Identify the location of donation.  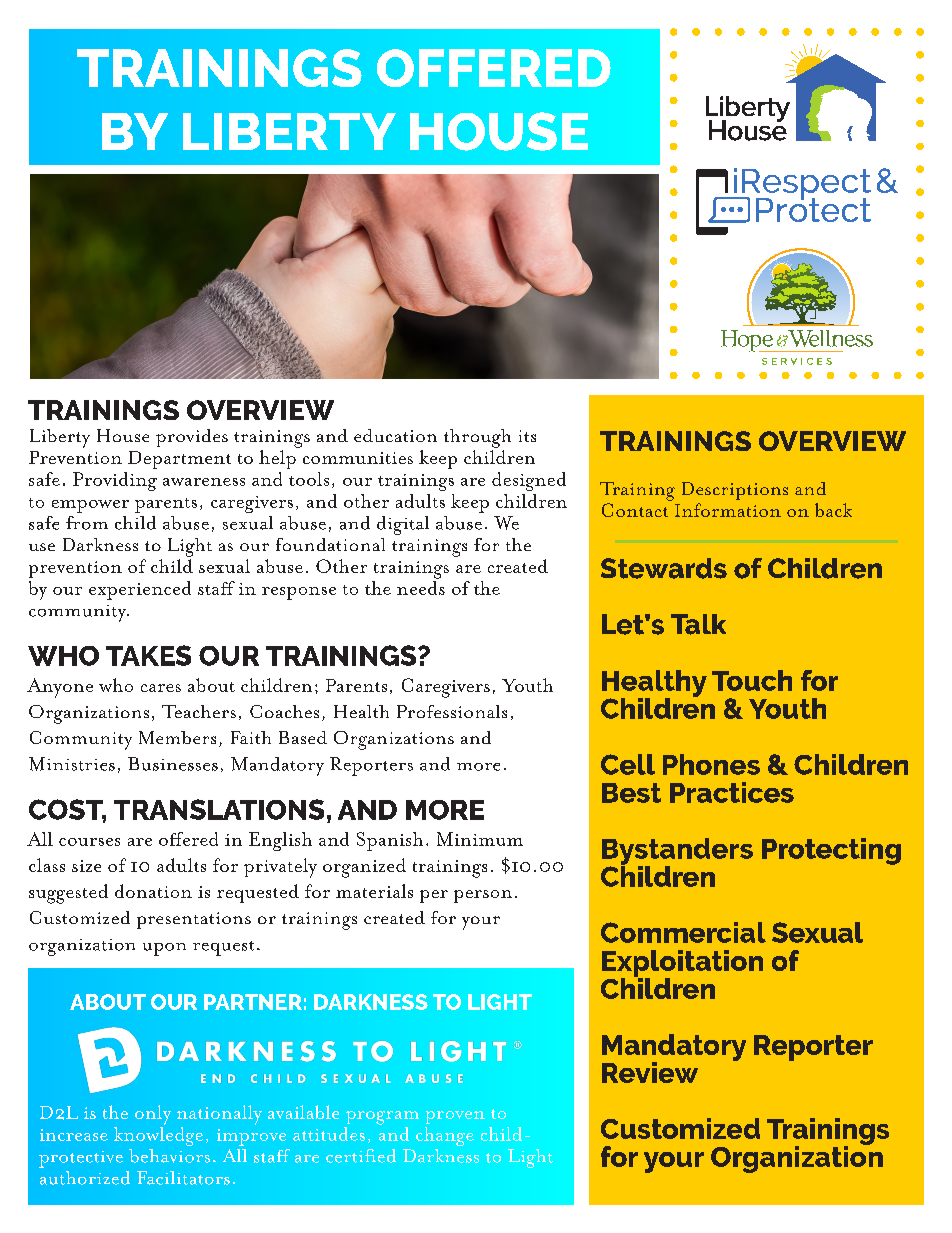
(153, 891).
